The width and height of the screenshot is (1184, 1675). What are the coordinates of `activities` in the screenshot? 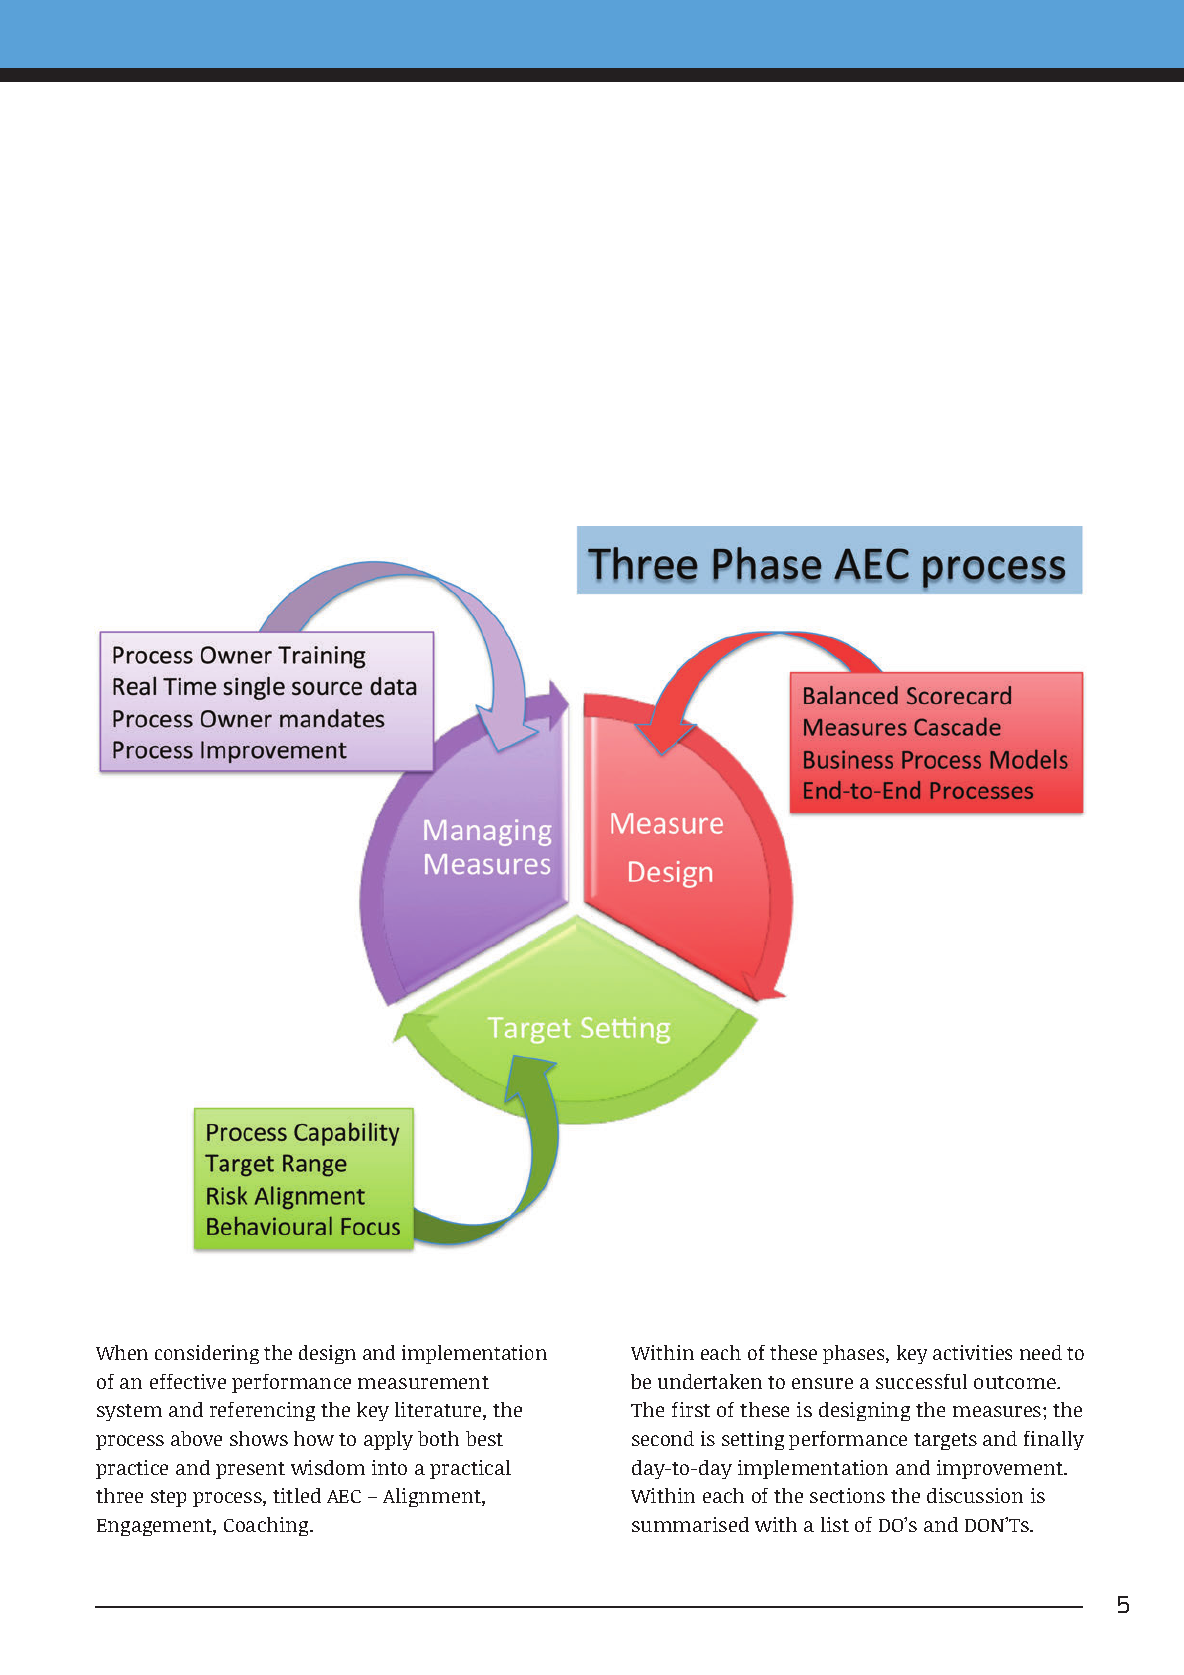 It's located at (972, 1352).
